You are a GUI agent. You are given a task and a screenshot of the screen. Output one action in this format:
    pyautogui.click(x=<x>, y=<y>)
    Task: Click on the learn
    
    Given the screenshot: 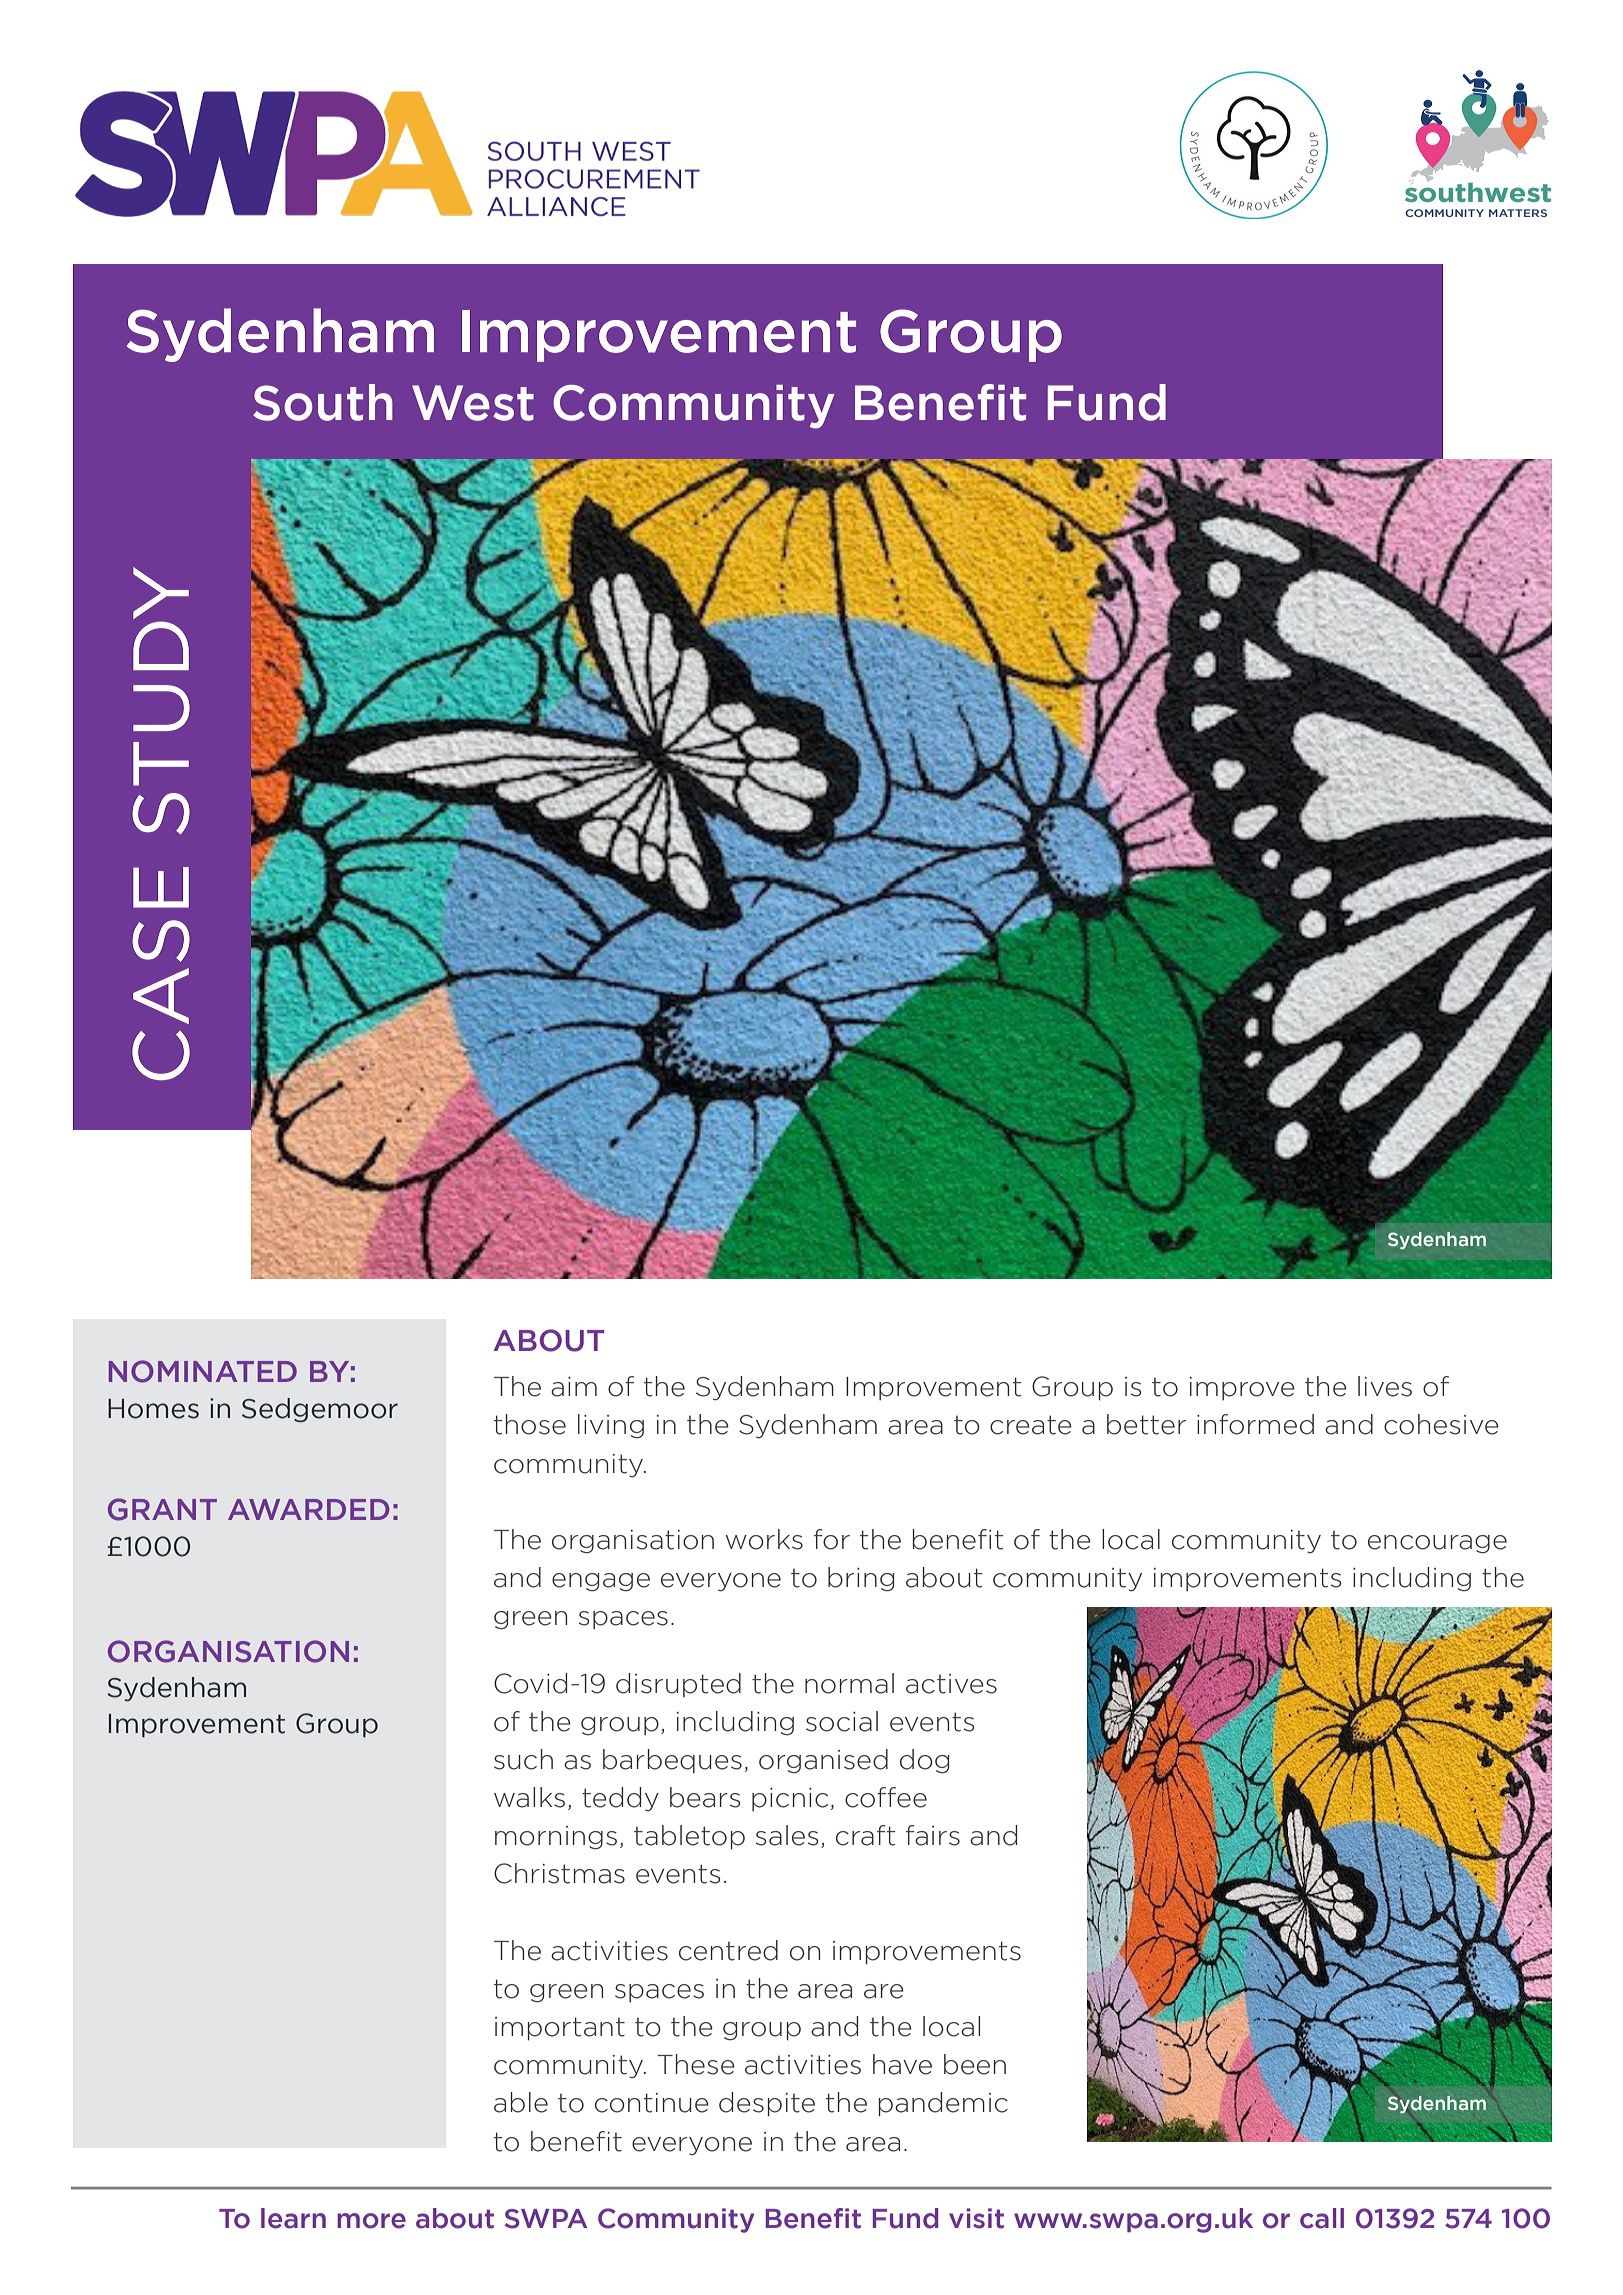 What is the action you would take?
    pyautogui.click(x=293, y=2218)
